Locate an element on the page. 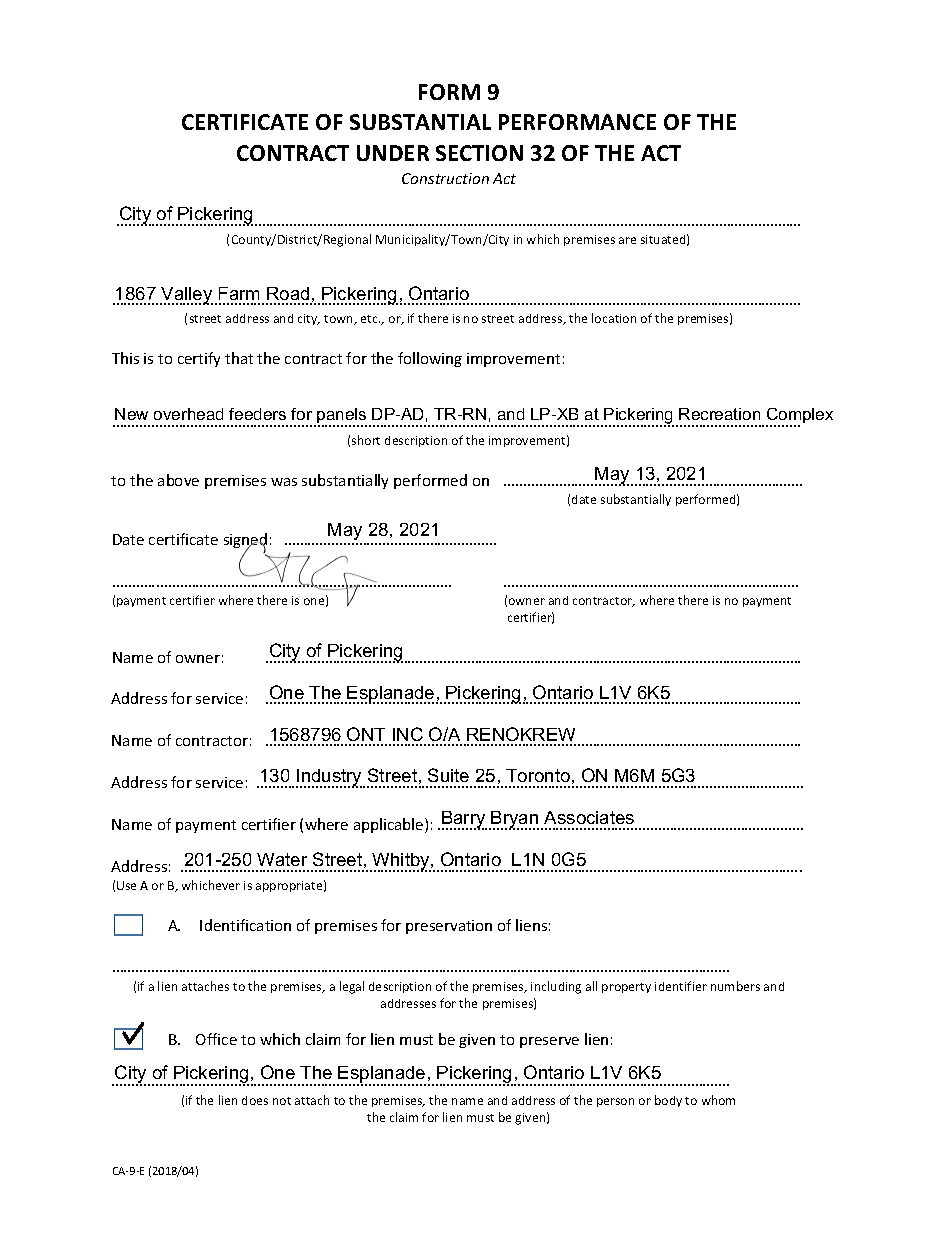 The height and width of the image is (1233, 952). Construction is located at coordinates (445, 178).
